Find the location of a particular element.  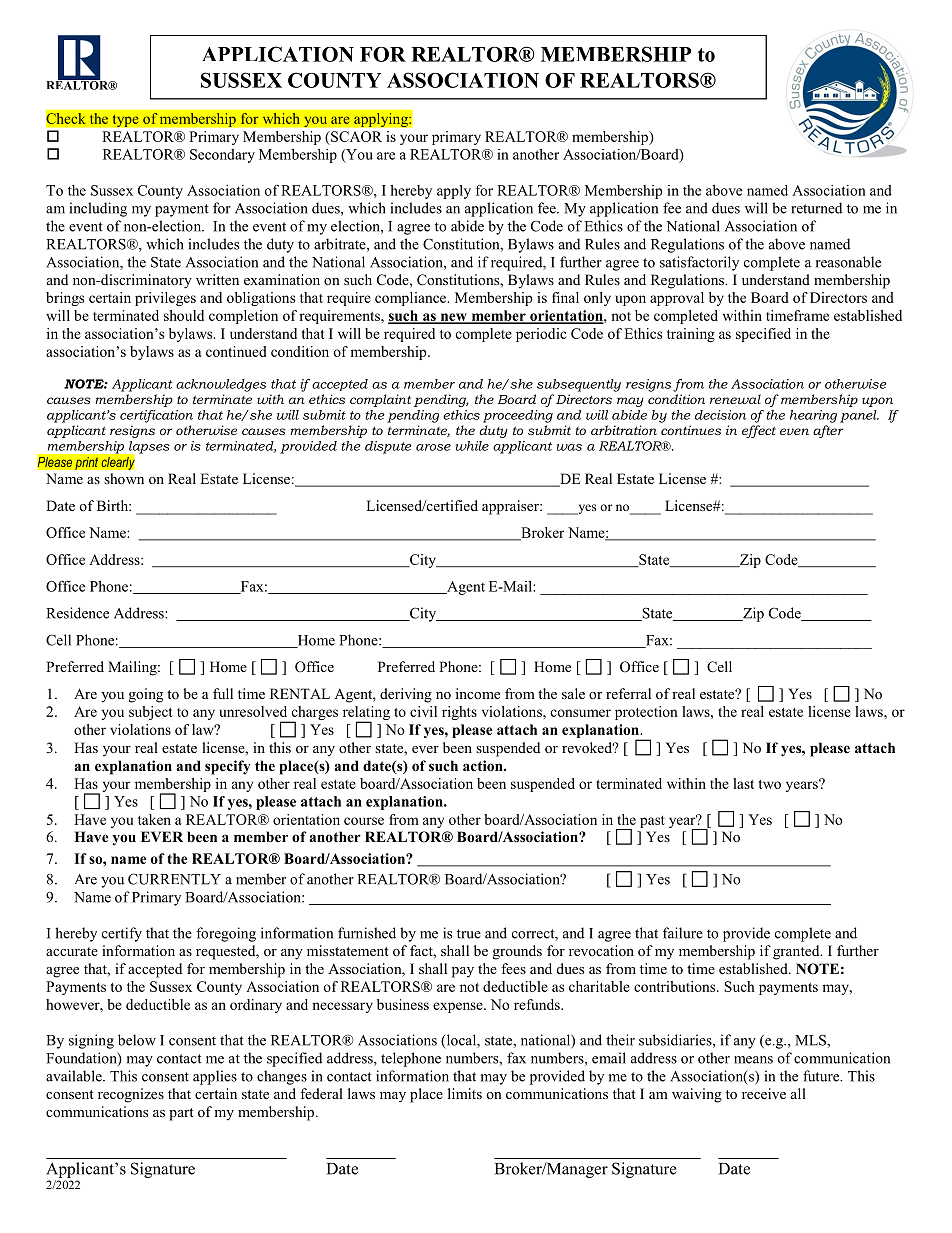

Secondary is located at coordinates (222, 156).
